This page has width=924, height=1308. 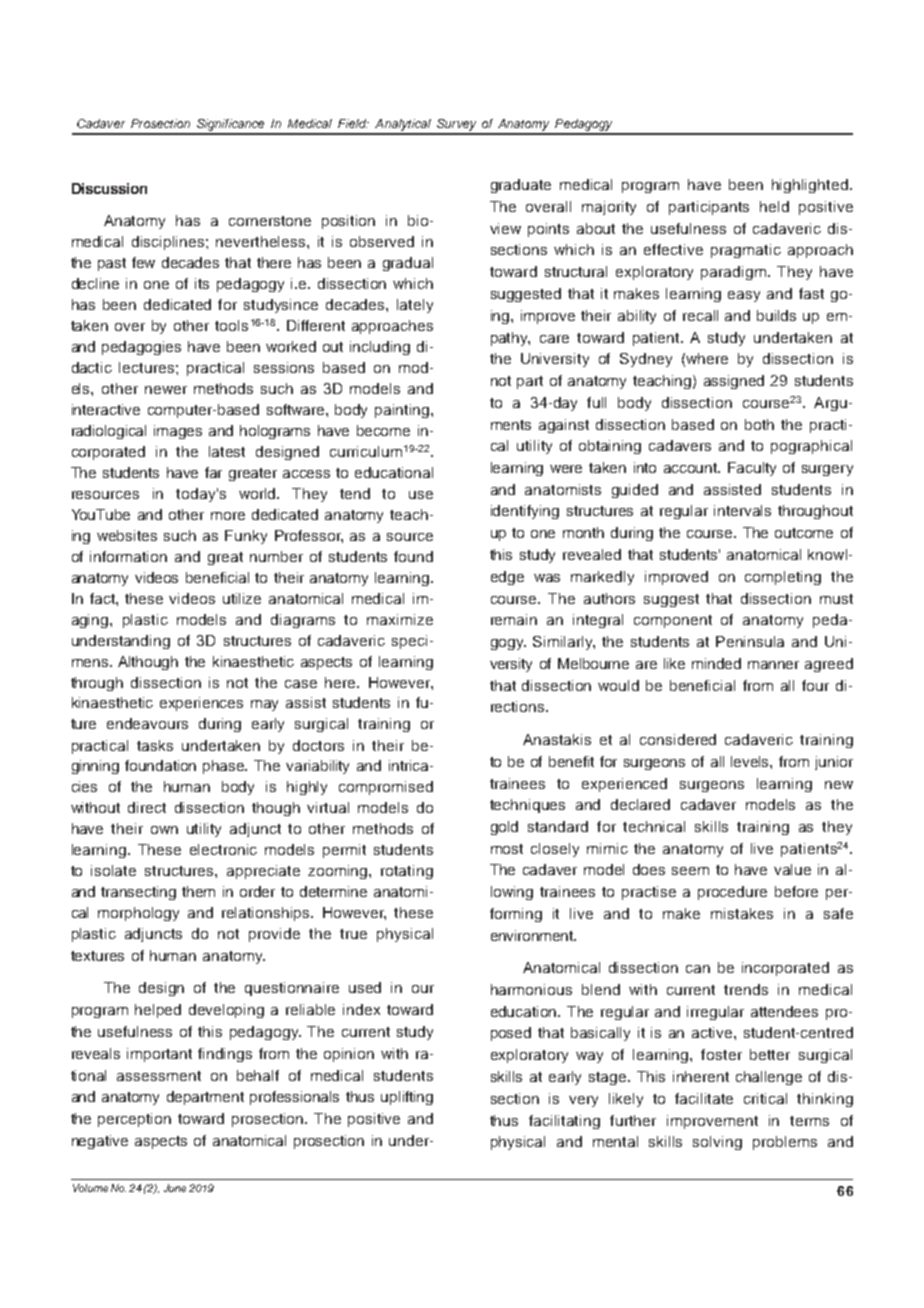 What do you see at coordinates (166, 390) in the page?
I see `newer` at bounding box center [166, 390].
